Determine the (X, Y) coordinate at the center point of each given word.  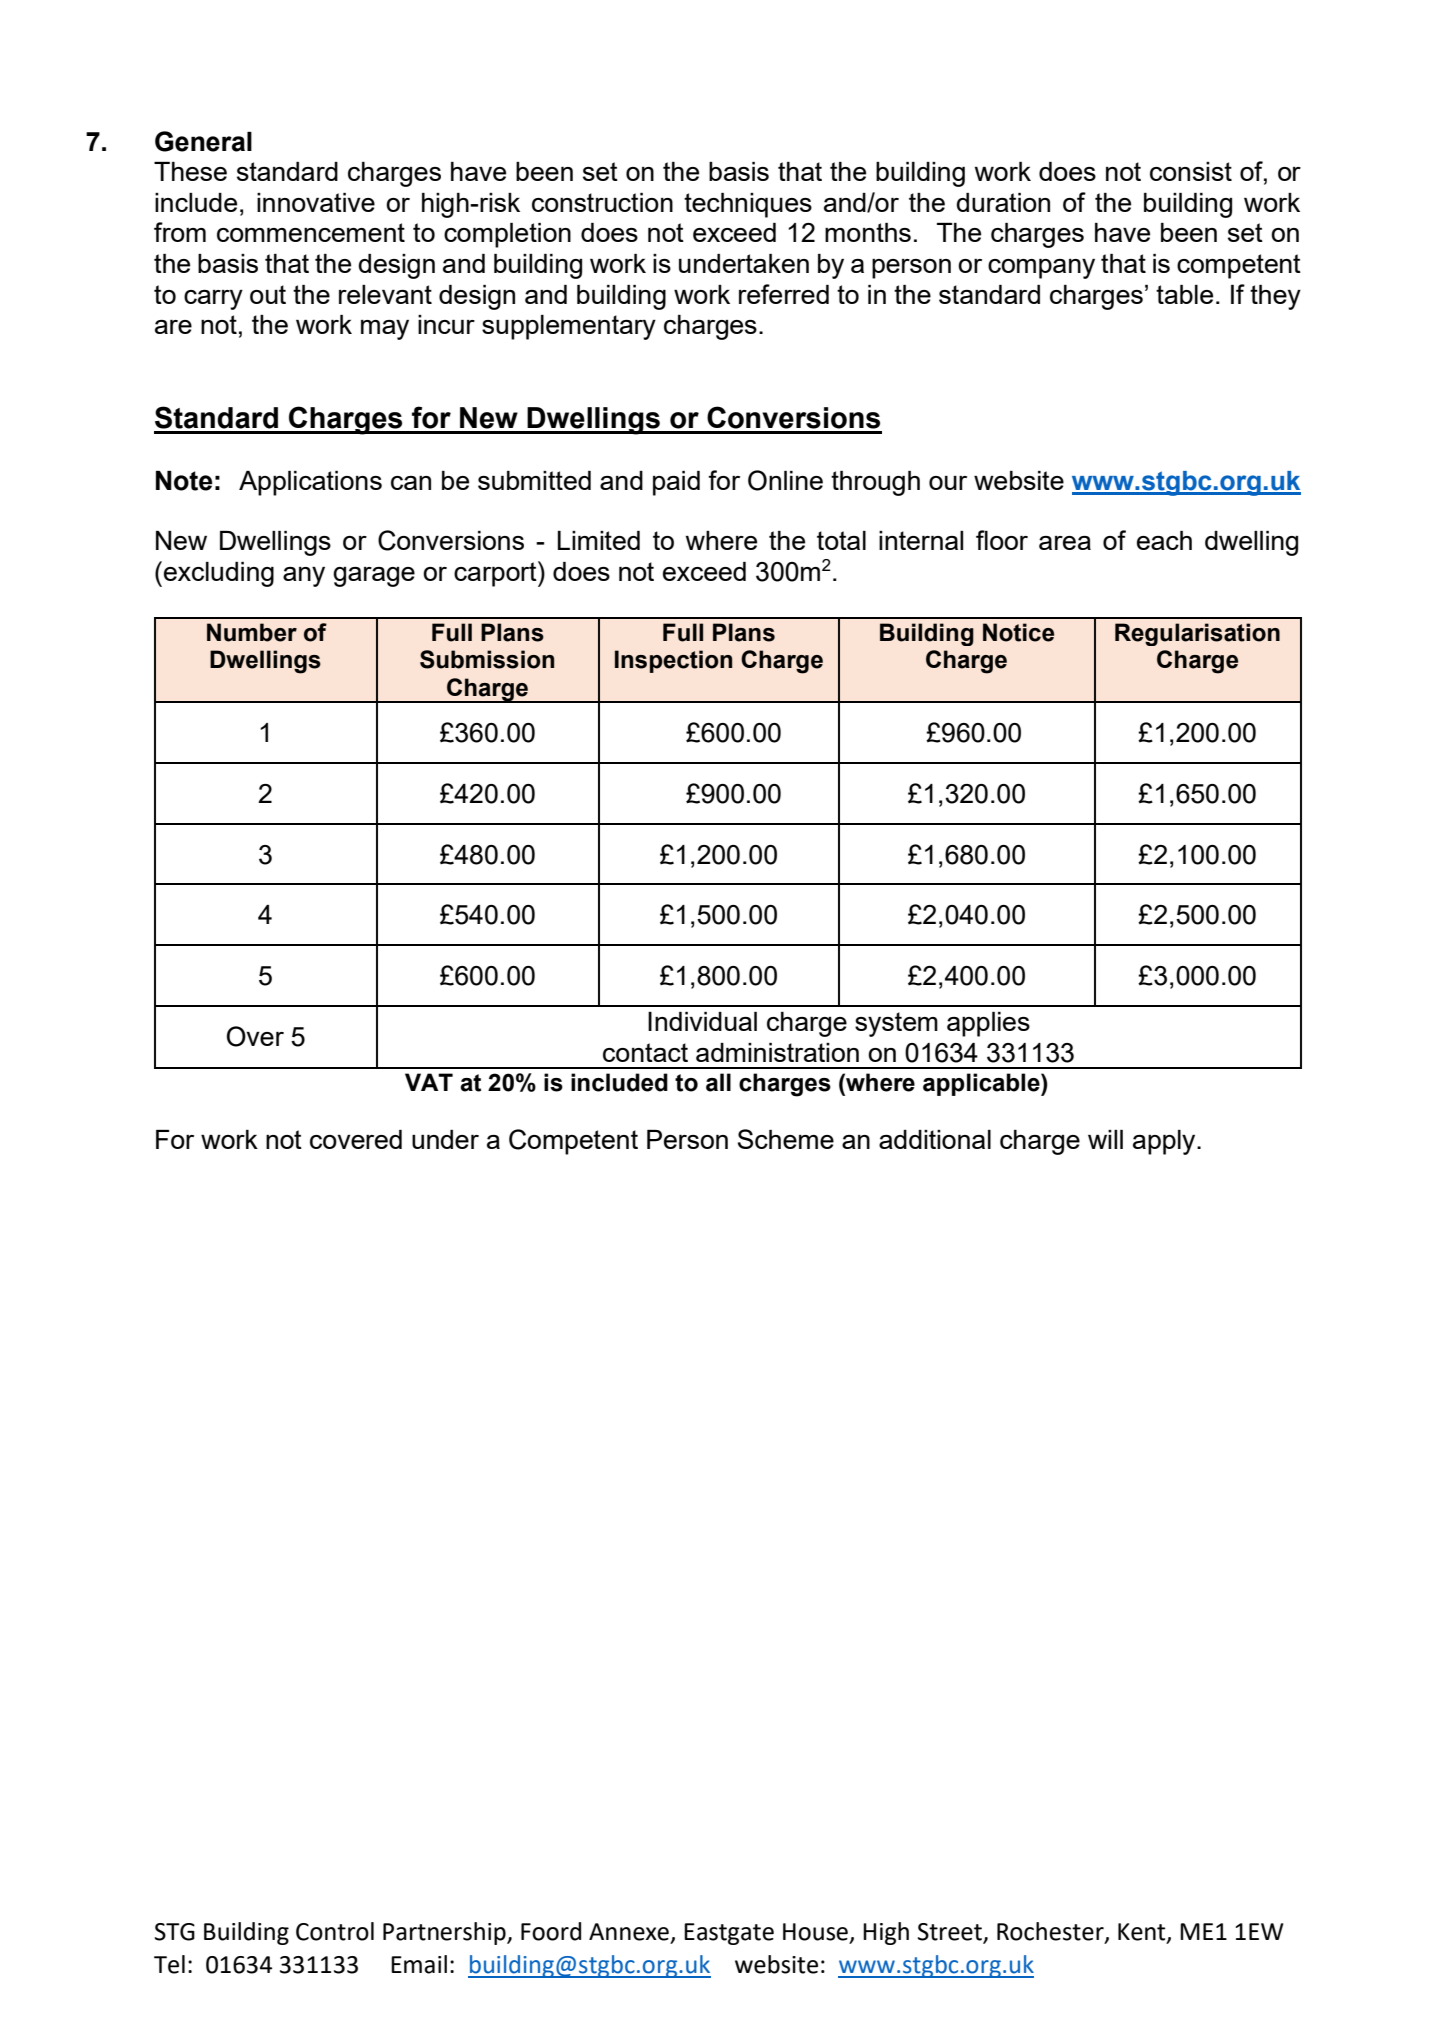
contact (645, 1052)
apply (1165, 1142)
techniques (748, 205)
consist (1191, 171)
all (718, 1082)
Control (335, 1931)
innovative (316, 202)
